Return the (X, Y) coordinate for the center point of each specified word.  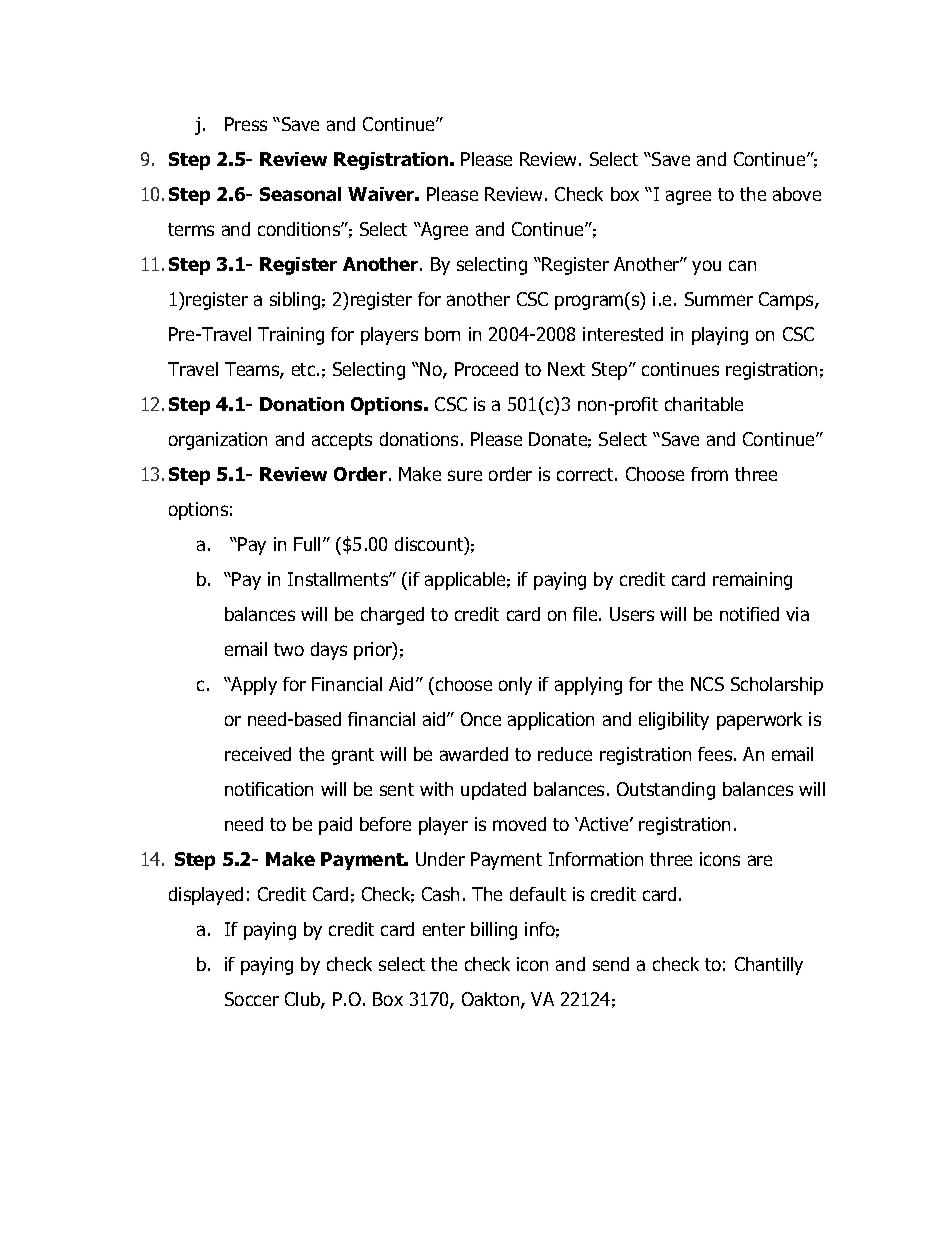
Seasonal (300, 194)
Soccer (252, 999)
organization (218, 441)
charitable (704, 404)
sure (465, 475)
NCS (707, 684)
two (289, 649)
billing (494, 931)
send (611, 964)
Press (246, 124)
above (797, 194)
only (515, 686)
